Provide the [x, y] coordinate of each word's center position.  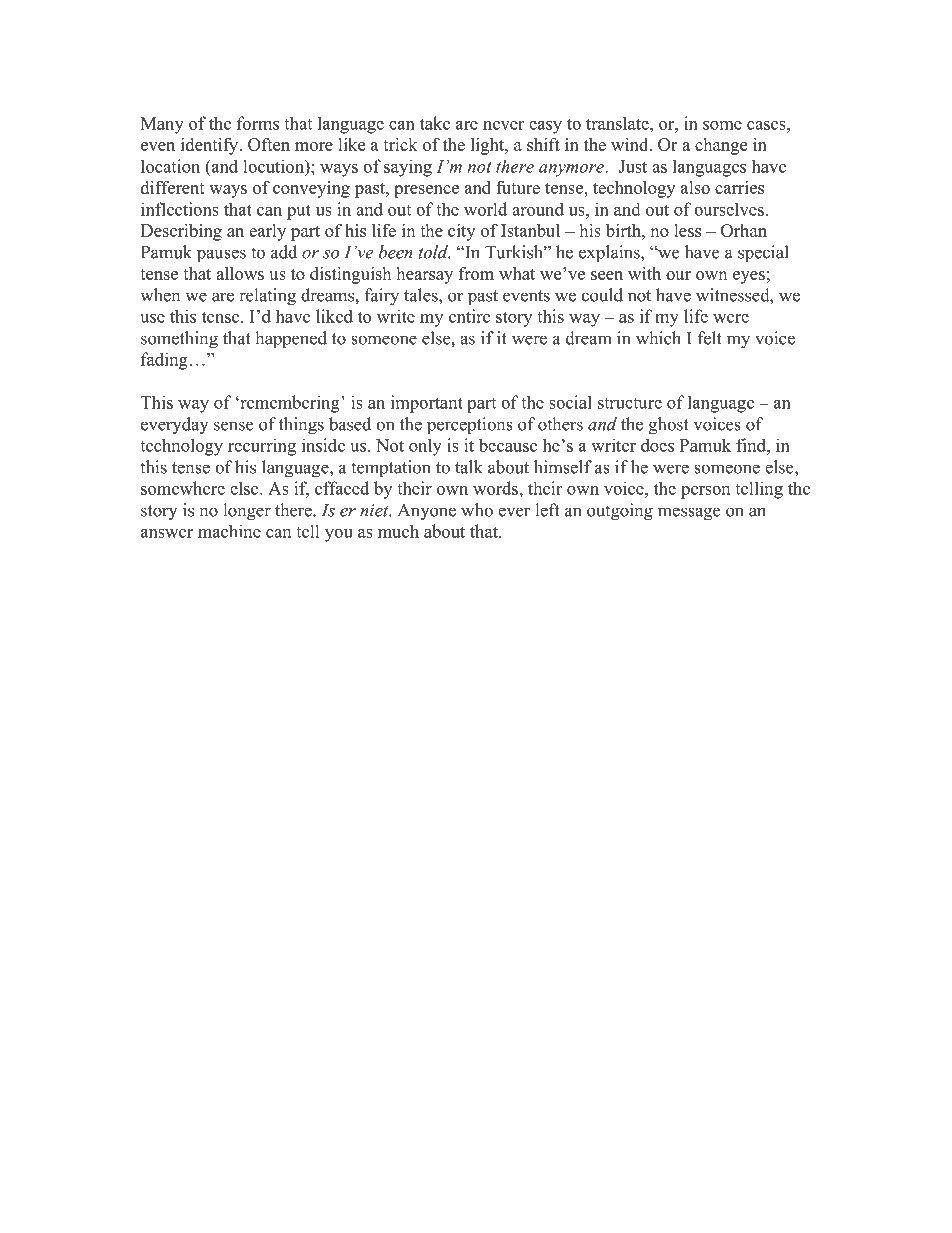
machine [229, 531]
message [689, 514]
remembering [290, 404]
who [477, 510]
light [489, 146]
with [644, 273]
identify [211, 146]
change [721, 146]
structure [630, 403]
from [476, 273]
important [427, 404]
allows [240, 273]
